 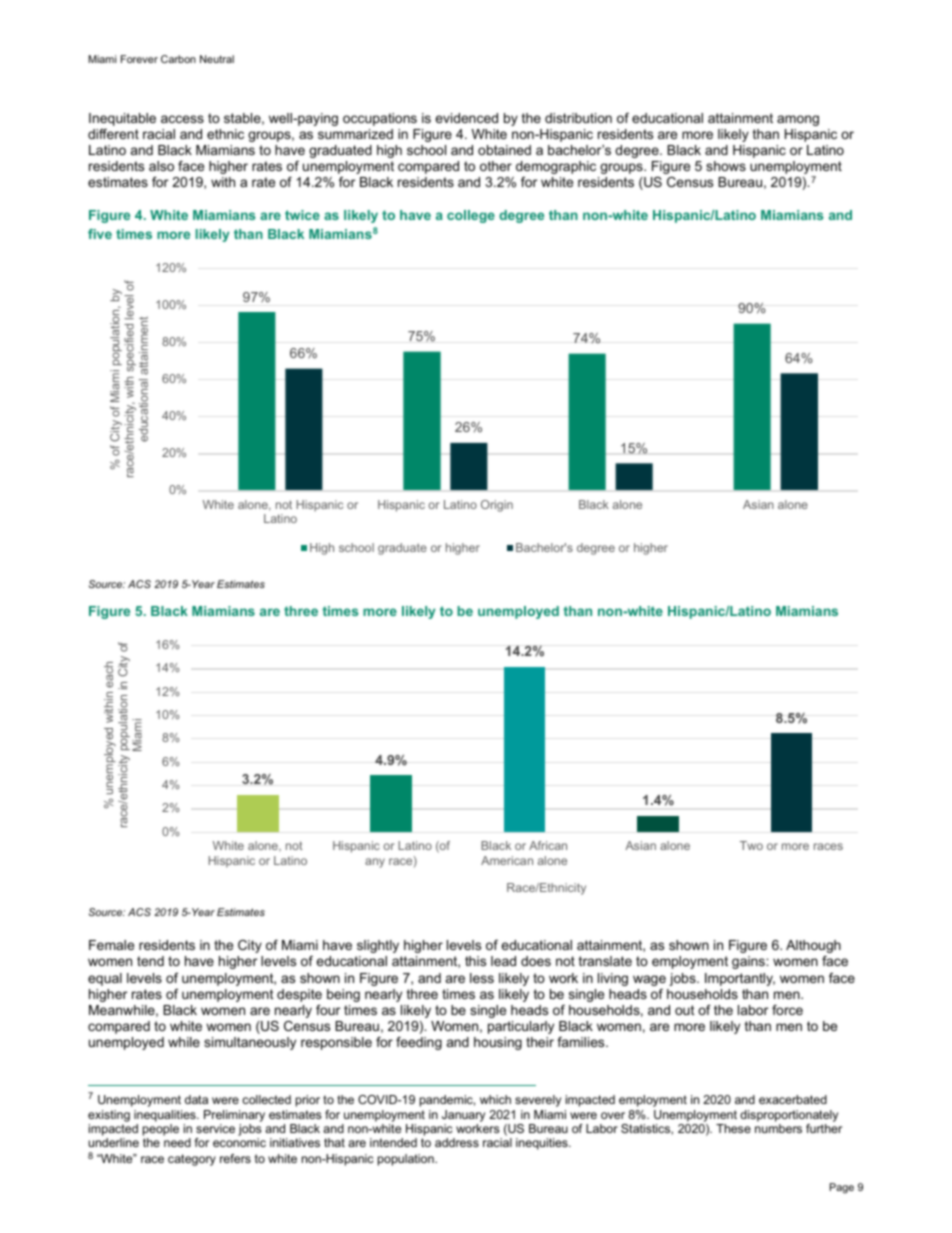 What do you see at coordinates (751, 845) in the page?
I see `Two` at bounding box center [751, 845].
